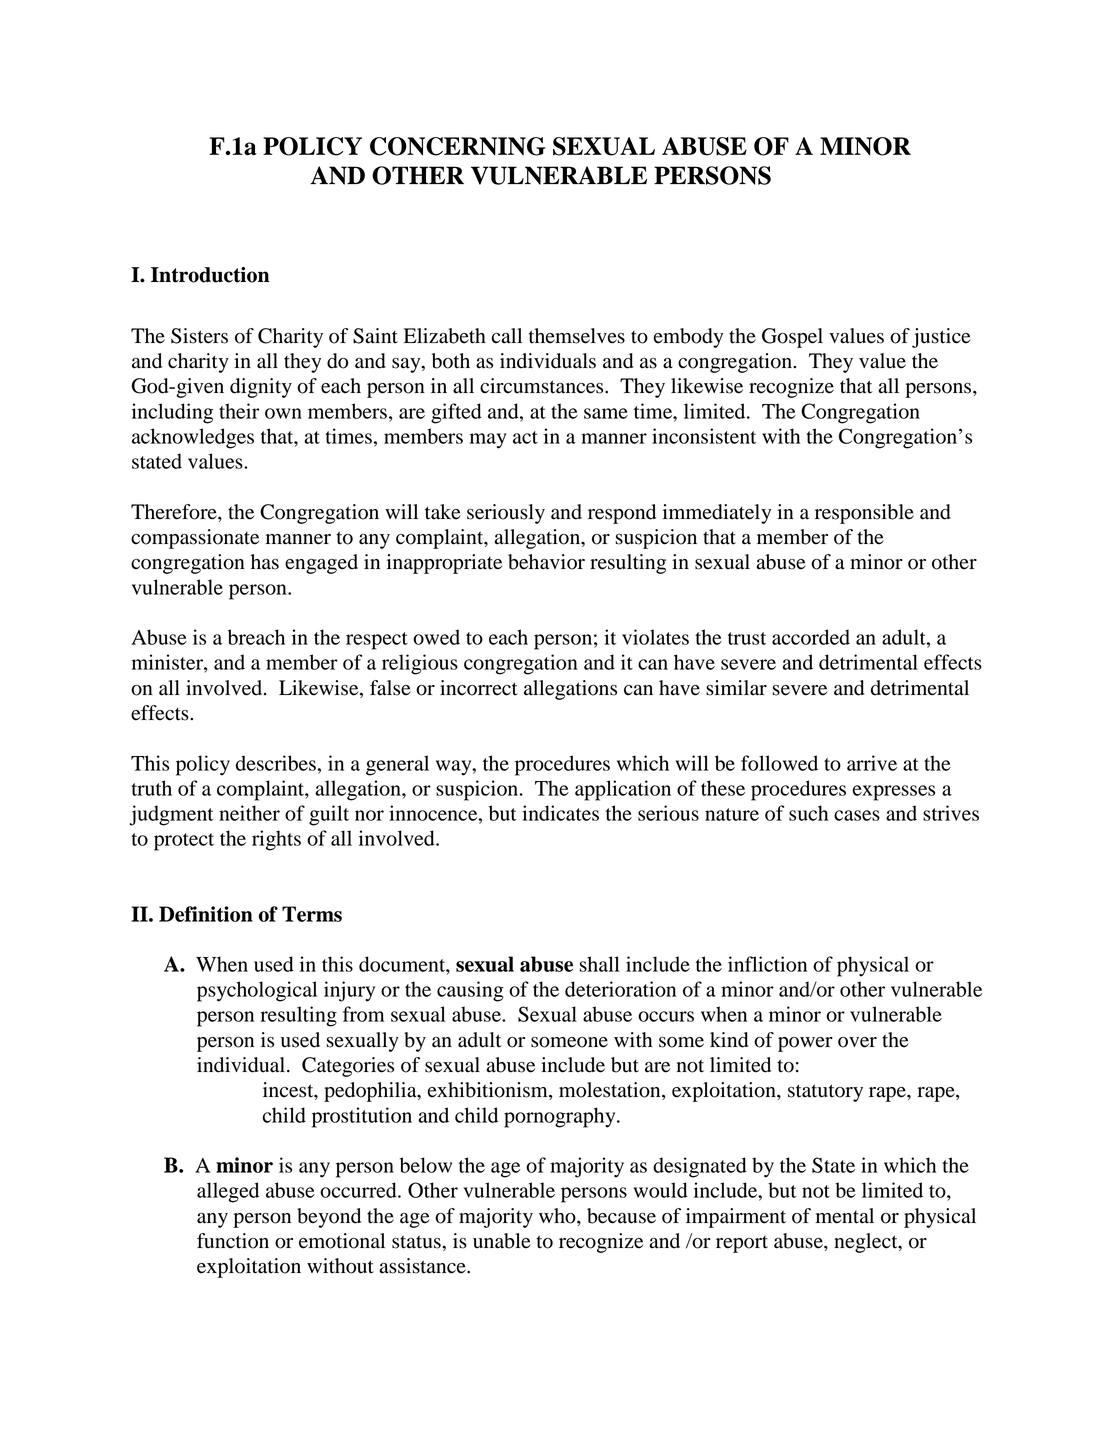  Describe the element at coordinates (210, 275) in the screenshot. I see `Introduction` at that location.
